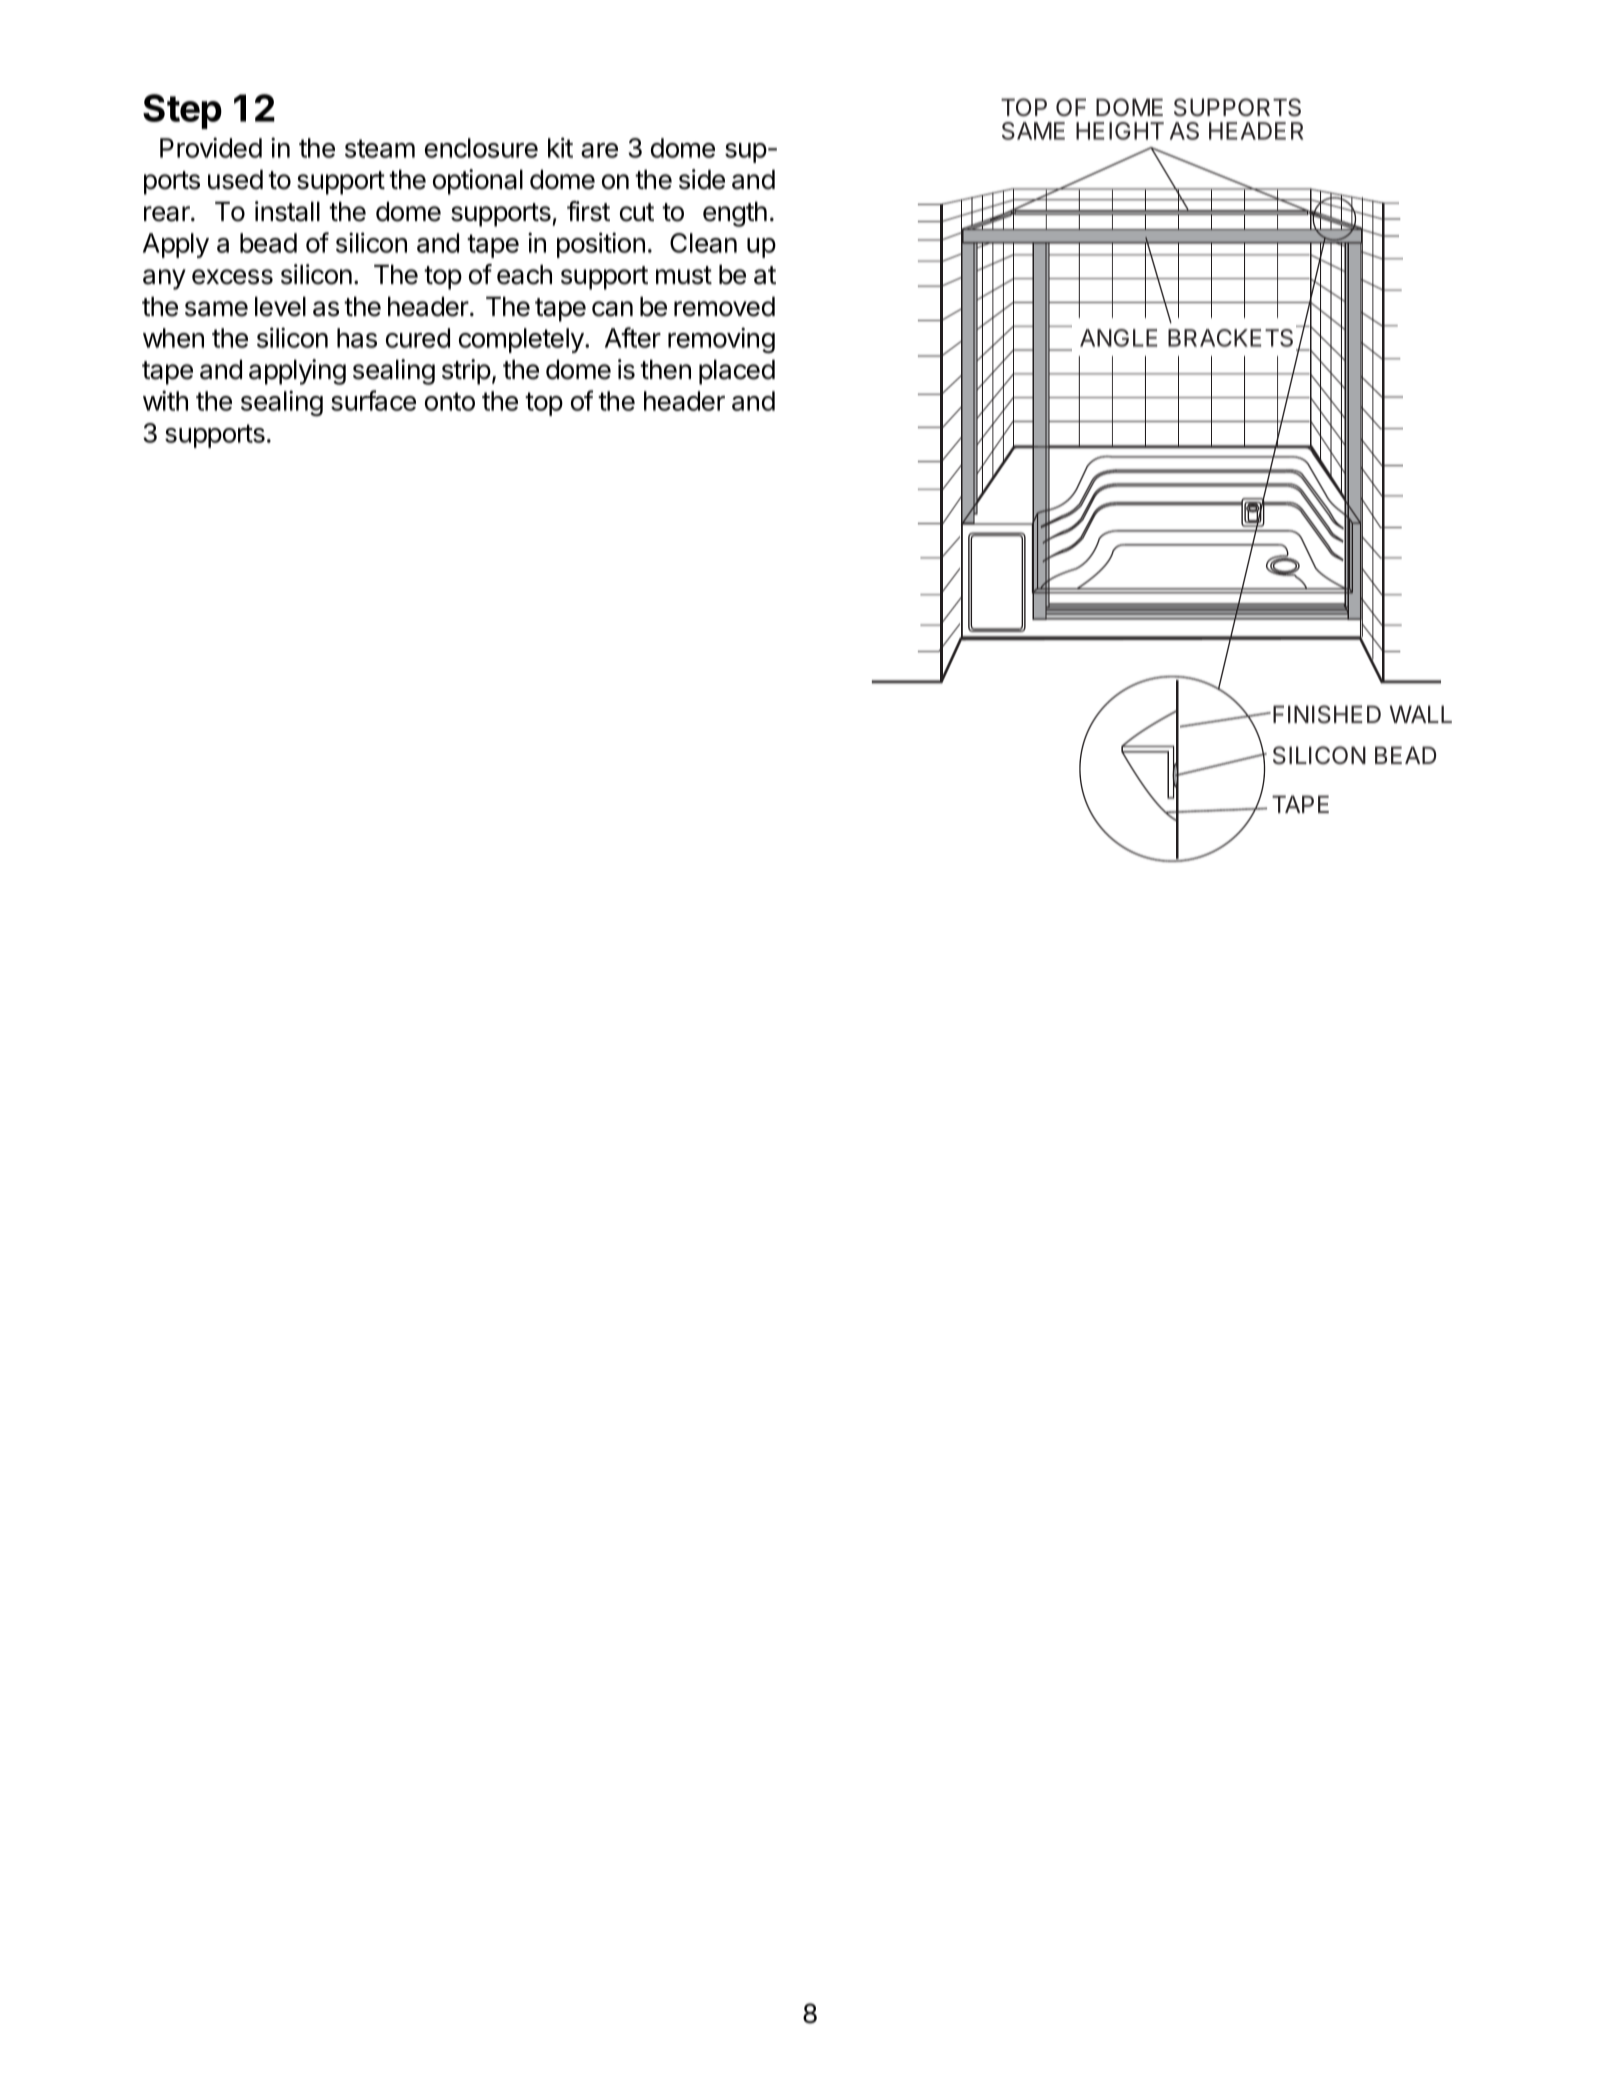 The image size is (1614, 2089). Describe the element at coordinates (380, 148) in the screenshot. I see `steam` at that location.
